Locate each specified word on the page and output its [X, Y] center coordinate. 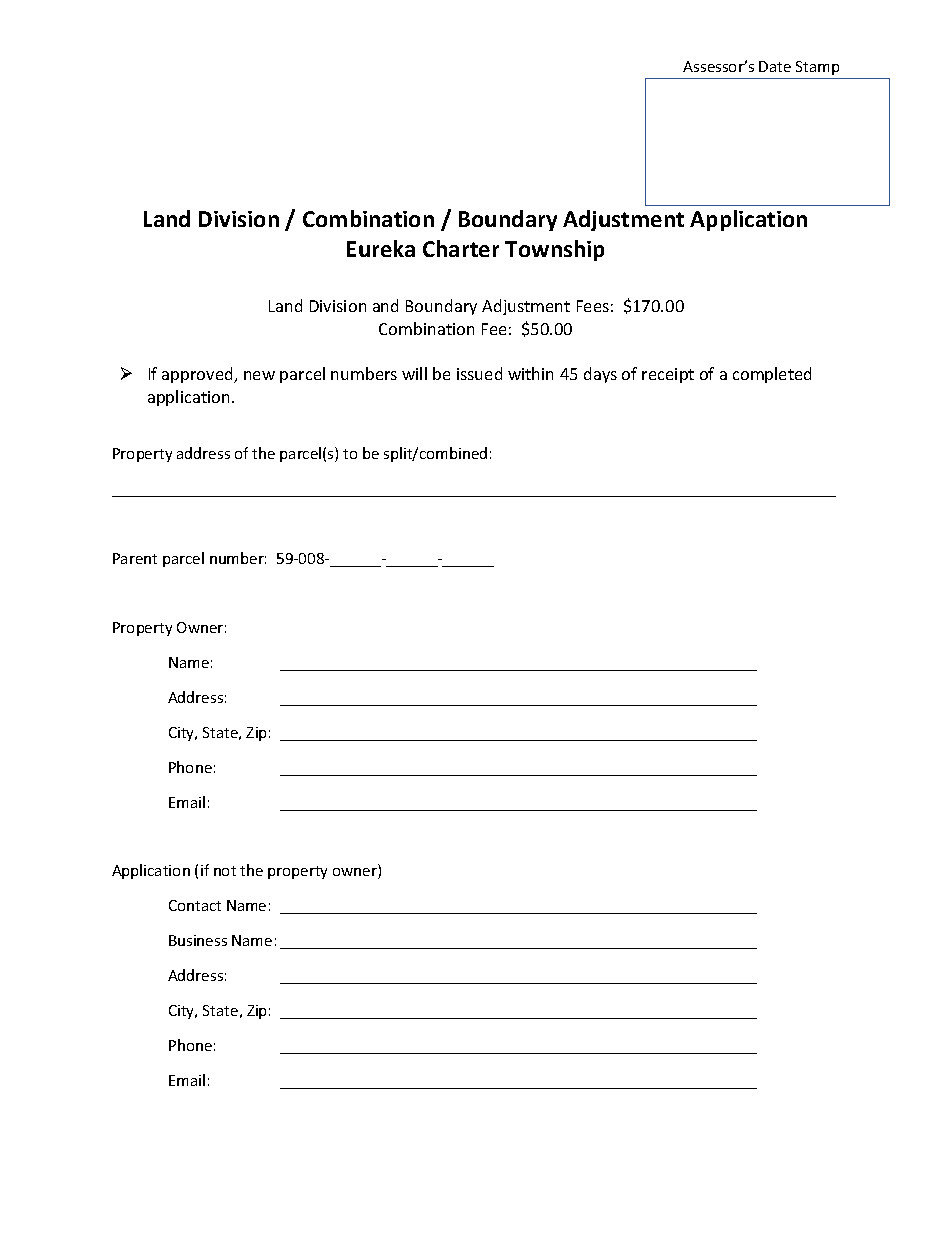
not [225, 871]
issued [479, 373]
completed [772, 375]
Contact [195, 905]
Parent [135, 558]
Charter [461, 248]
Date [775, 66]
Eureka [381, 248]
